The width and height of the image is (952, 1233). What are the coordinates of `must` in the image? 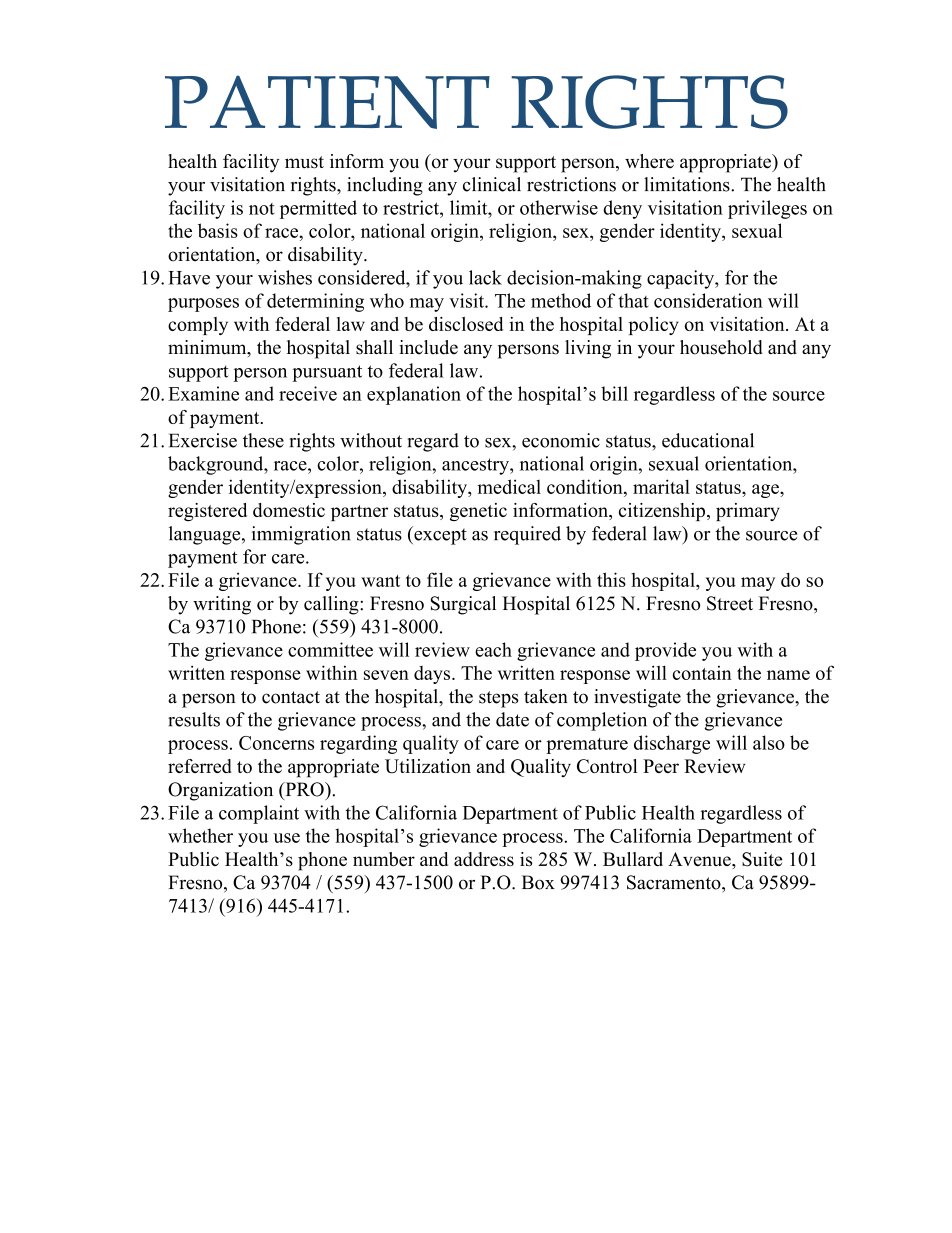 It's located at (304, 162).
